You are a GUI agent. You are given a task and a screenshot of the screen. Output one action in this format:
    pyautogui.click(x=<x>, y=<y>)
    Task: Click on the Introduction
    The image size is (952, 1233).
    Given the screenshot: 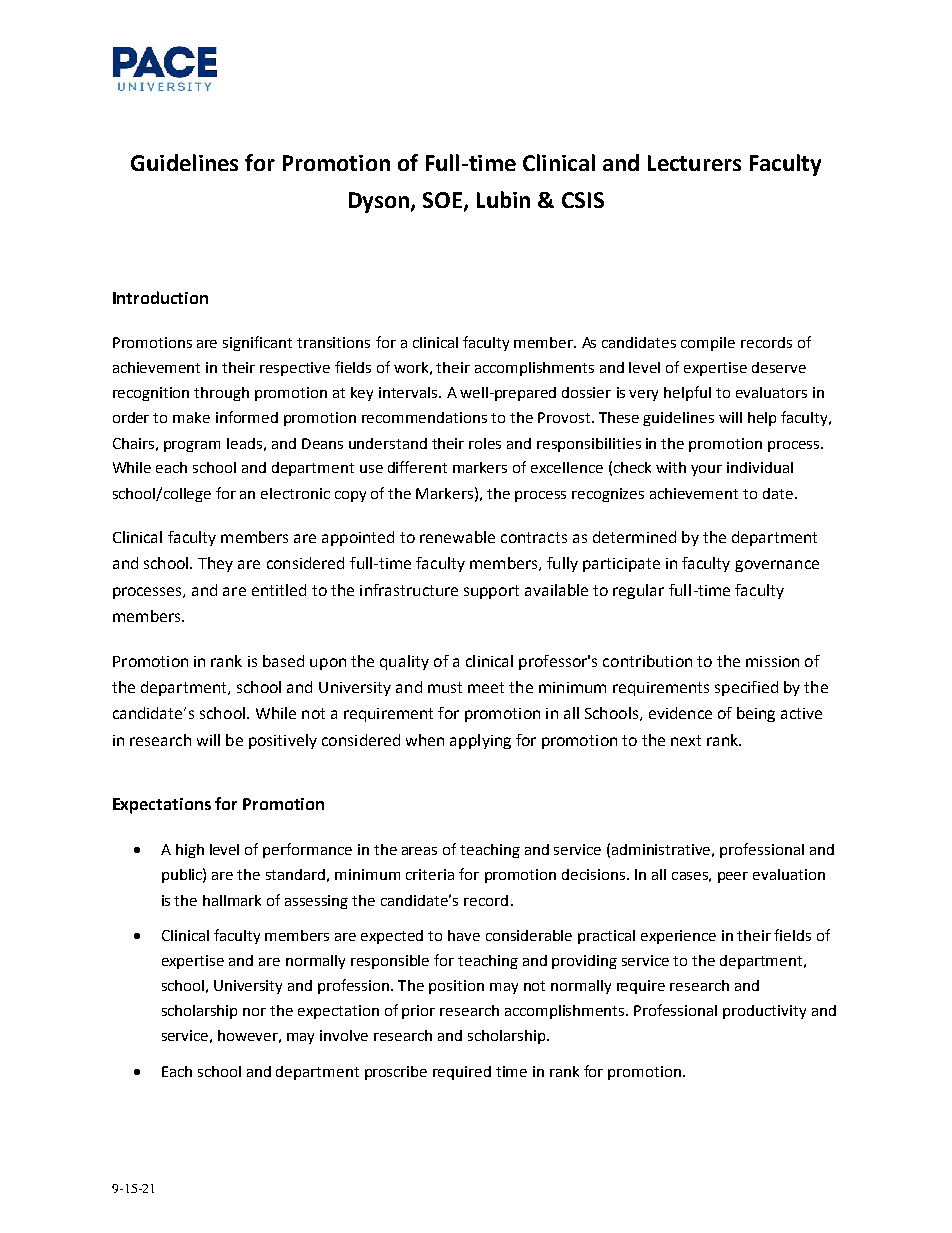 What is the action you would take?
    pyautogui.click(x=160, y=297)
